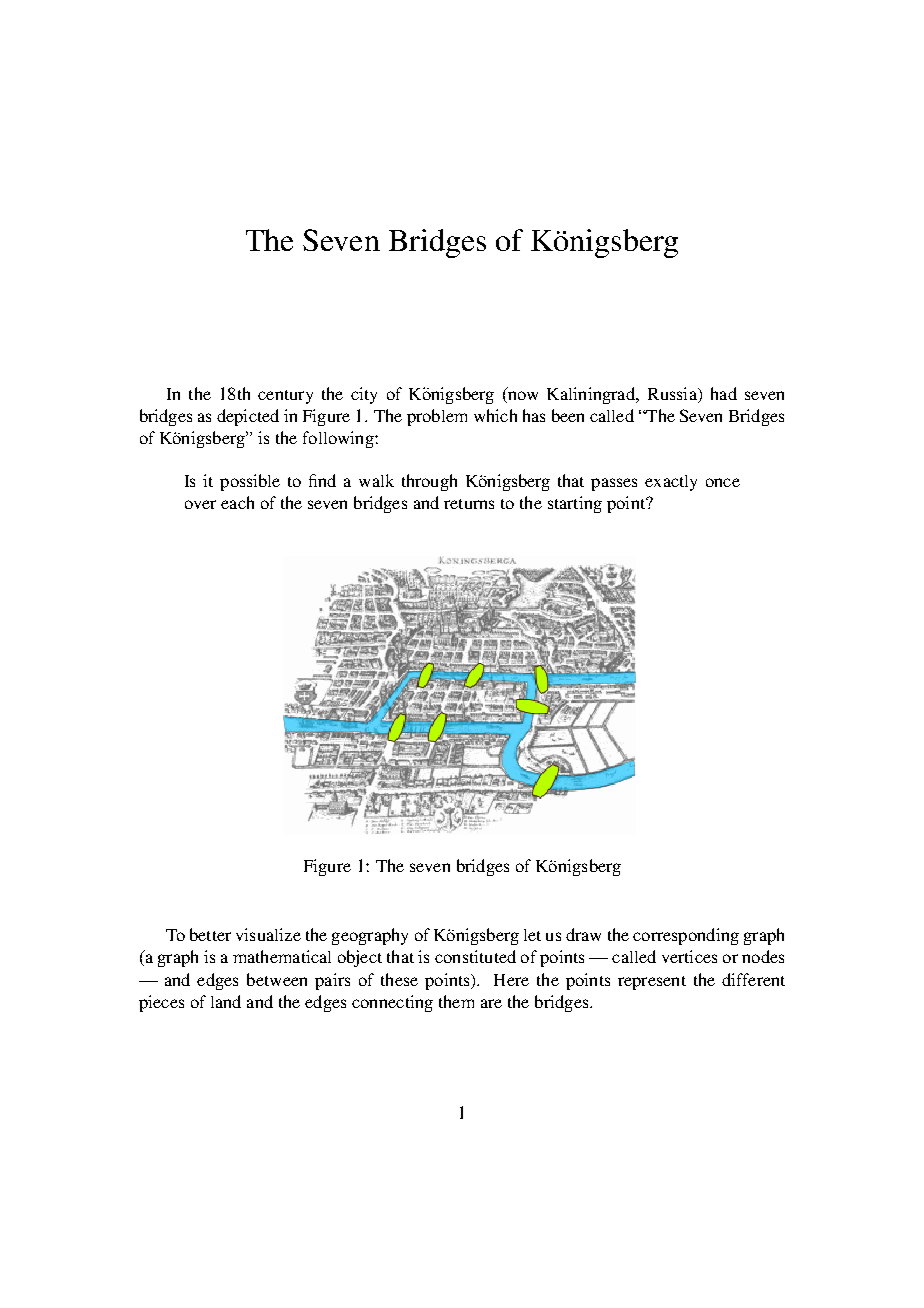 Image resolution: width=924 pixels, height=1308 pixels. I want to click on starting, so click(575, 504).
